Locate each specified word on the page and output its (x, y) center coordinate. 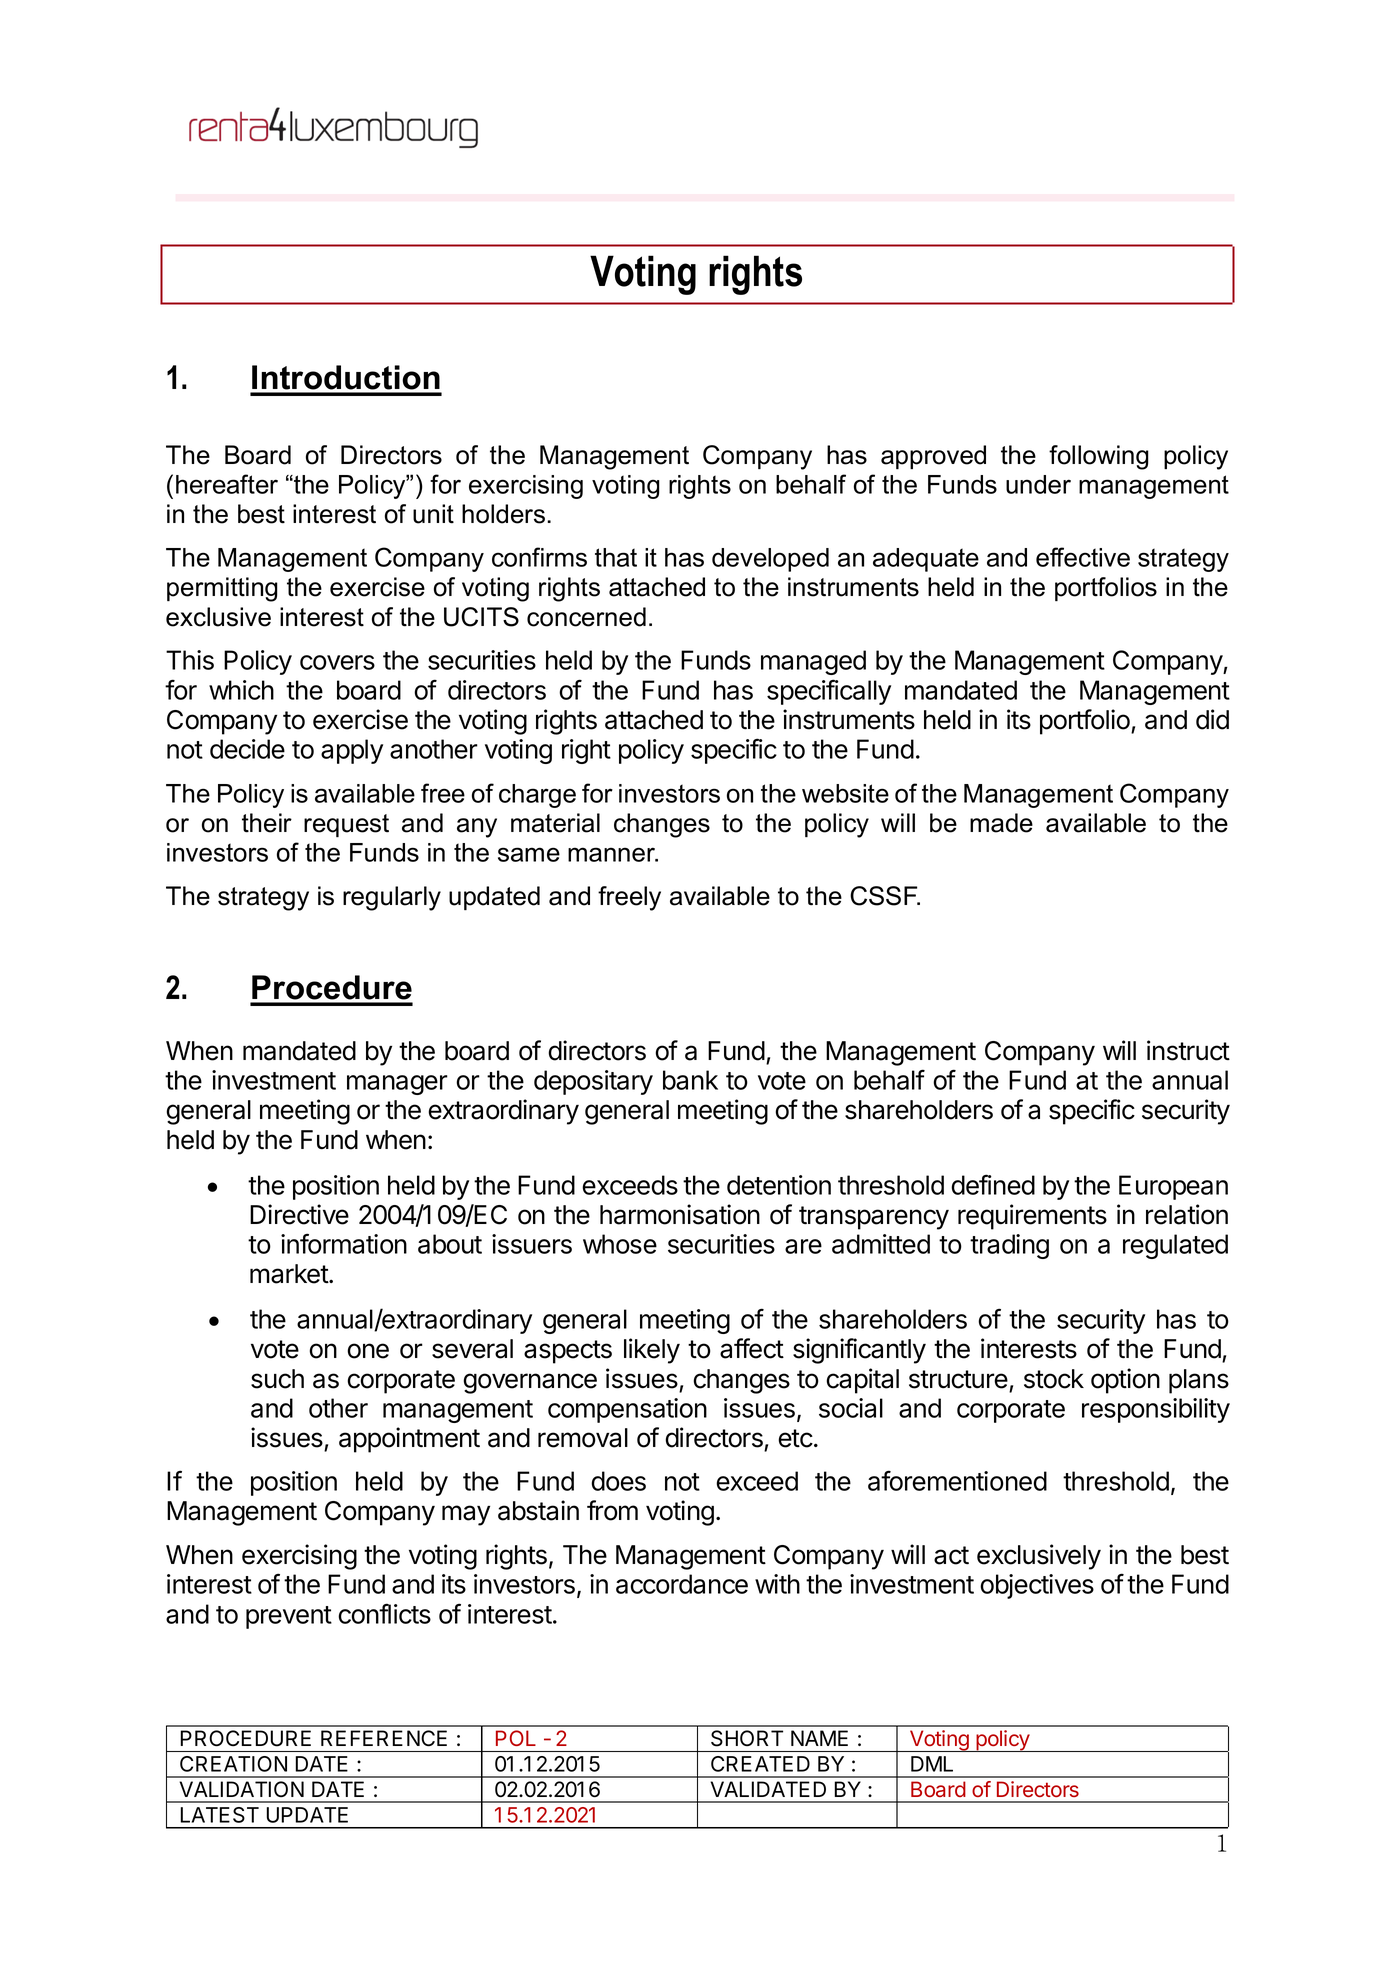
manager (397, 1085)
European (1173, 1187)
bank (690, 1080)
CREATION (233, 1764)
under (1038, 484)
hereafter (227, 484)
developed (770, 560)
